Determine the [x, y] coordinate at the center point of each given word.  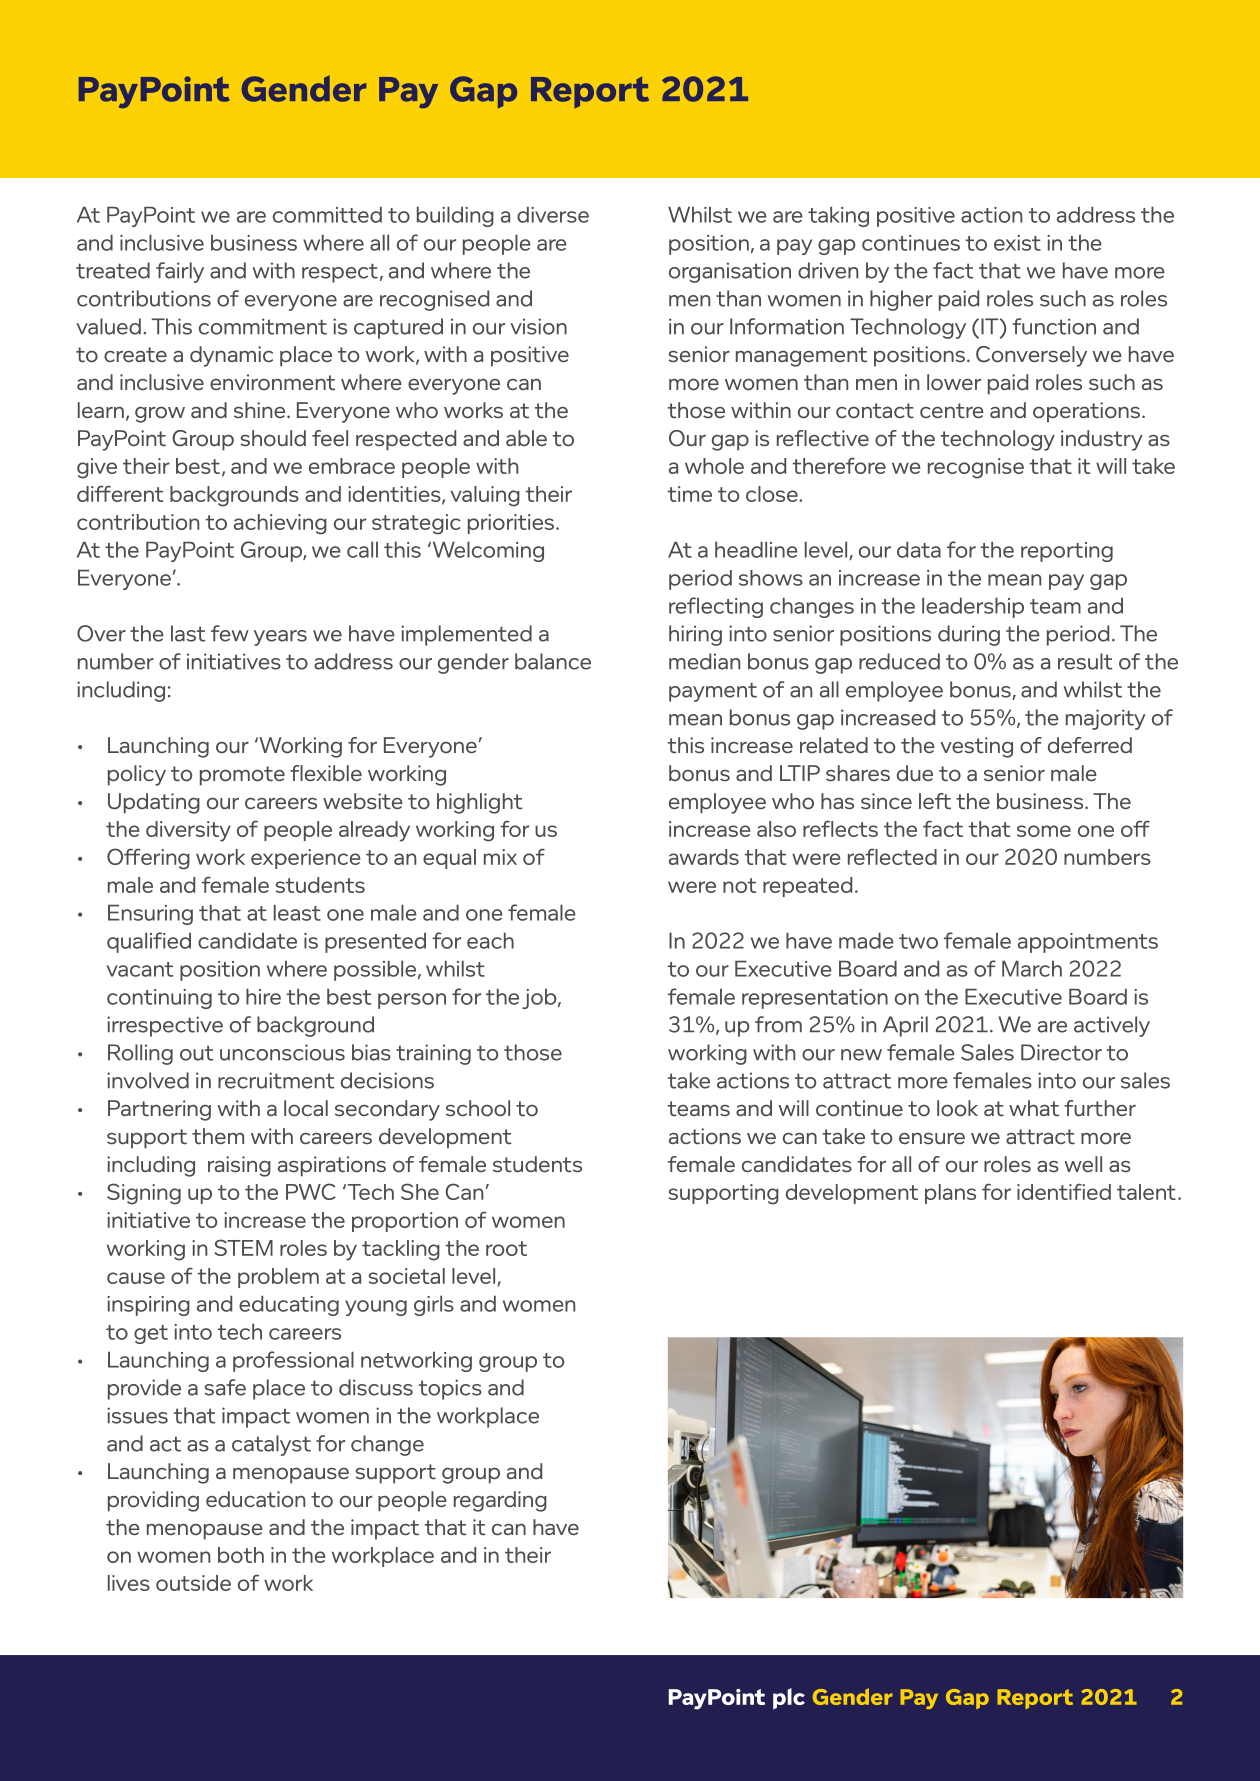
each [490, 940]
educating [289, 1305]
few [230, 633]
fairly [180, 272]
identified [1064, 1191]
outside [193, 1583]
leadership [973, 607]
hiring [695, 635]
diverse [553, 214]
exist [1017, 243]
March [1032, 968]
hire [263, 996]
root [506, 1248]
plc [789, 1699]
